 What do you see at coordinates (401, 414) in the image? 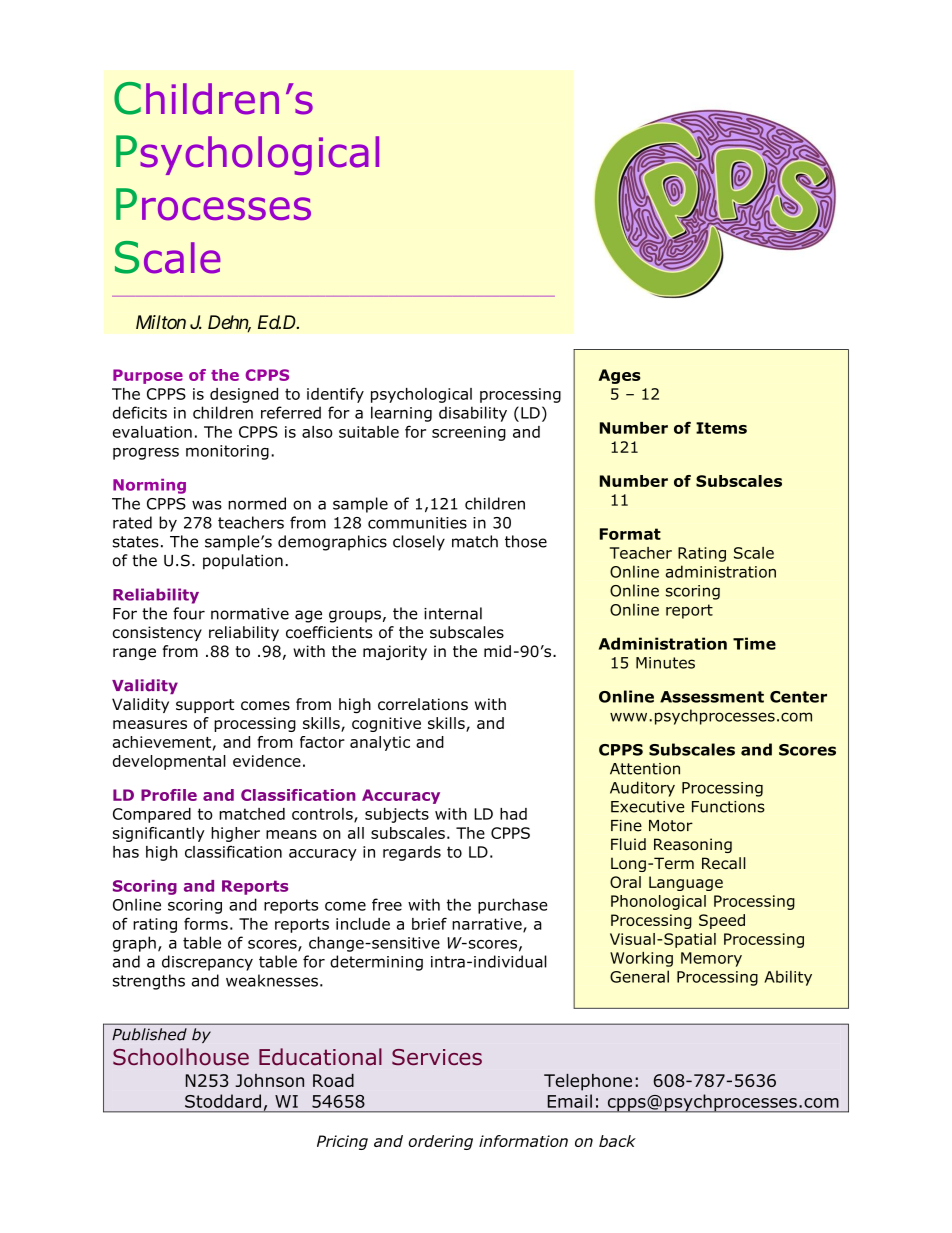
I see `learning` at bounding box center [401, 414].
